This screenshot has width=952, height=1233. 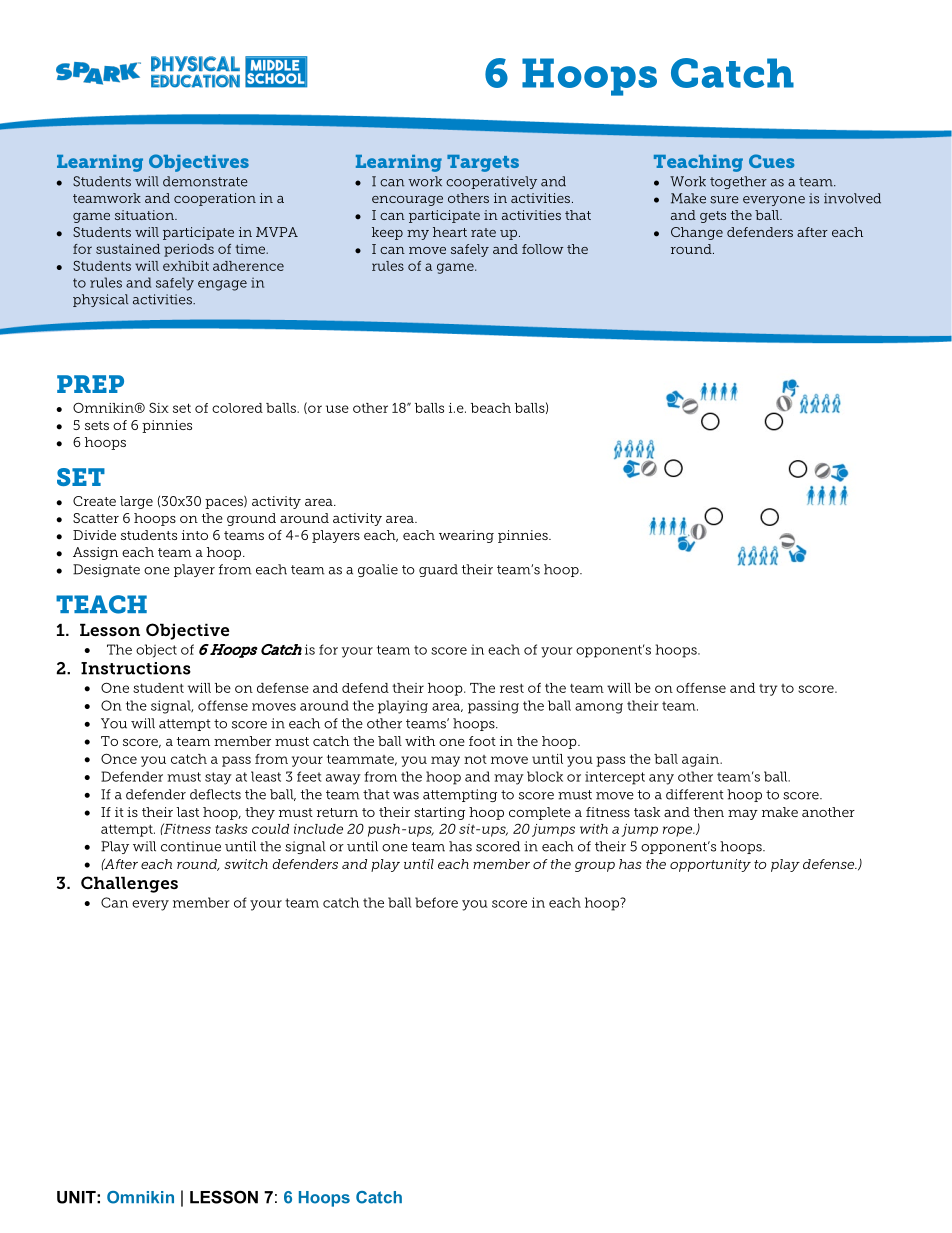 What do you see at coordinates (697, 233) in the screenshot?
I see `Change` at bounding box center [697, 233].
